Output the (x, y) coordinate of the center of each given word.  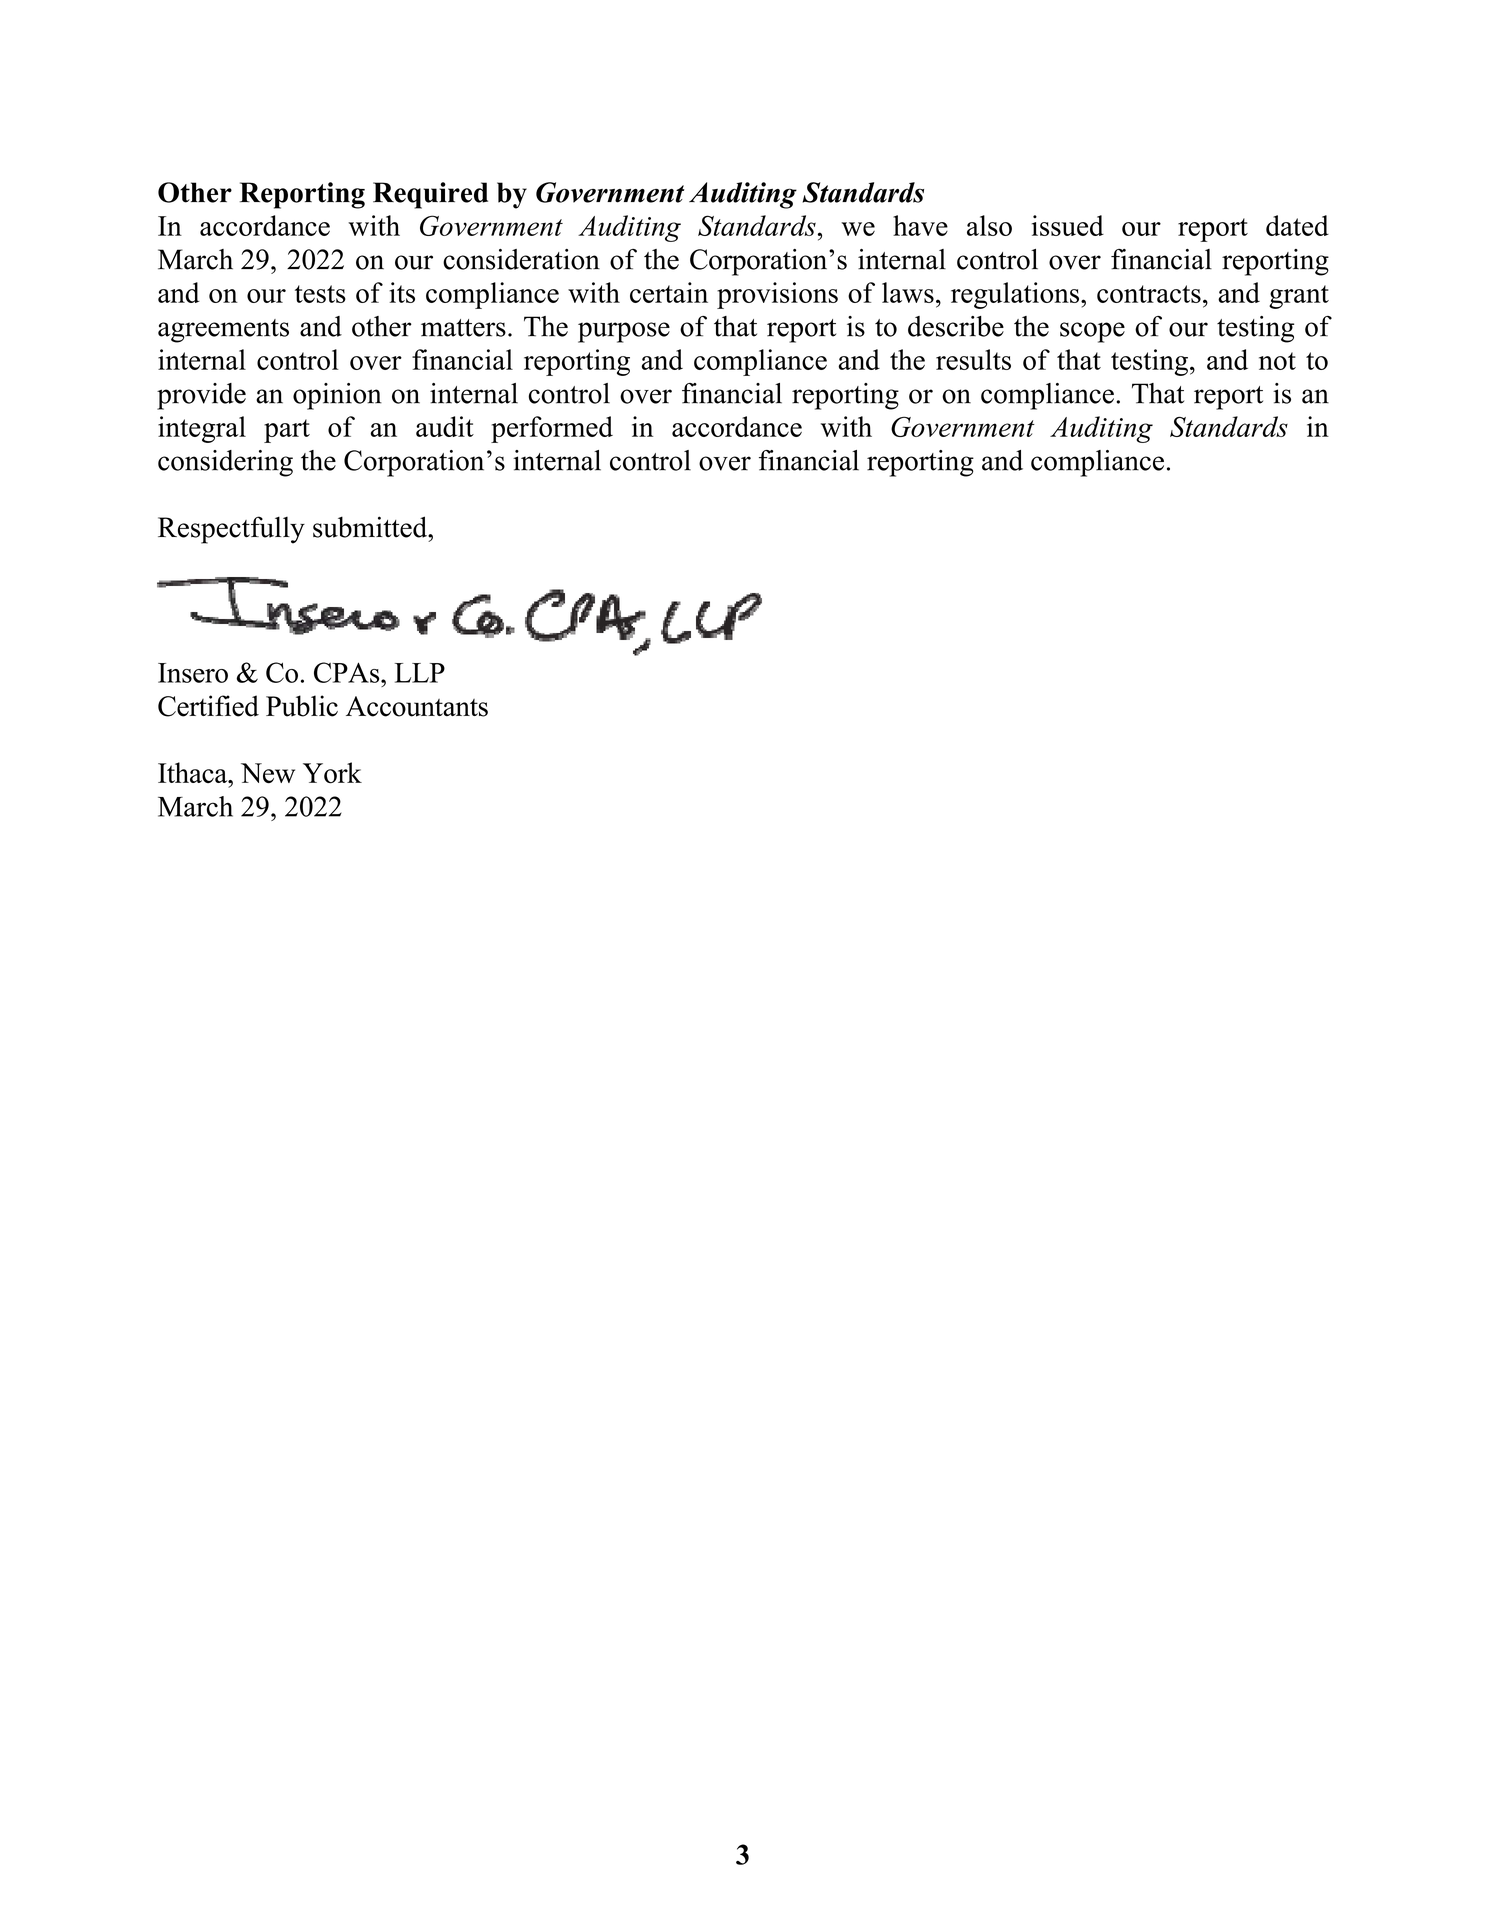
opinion (337, 396)
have (920, 225)
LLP (420, 673)
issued (1068, 225)
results (973, 359)
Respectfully (231, 530)
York (332, 773)
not (1277, 361)
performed (552, 429)
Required (430, 195)
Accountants (417, 706)
